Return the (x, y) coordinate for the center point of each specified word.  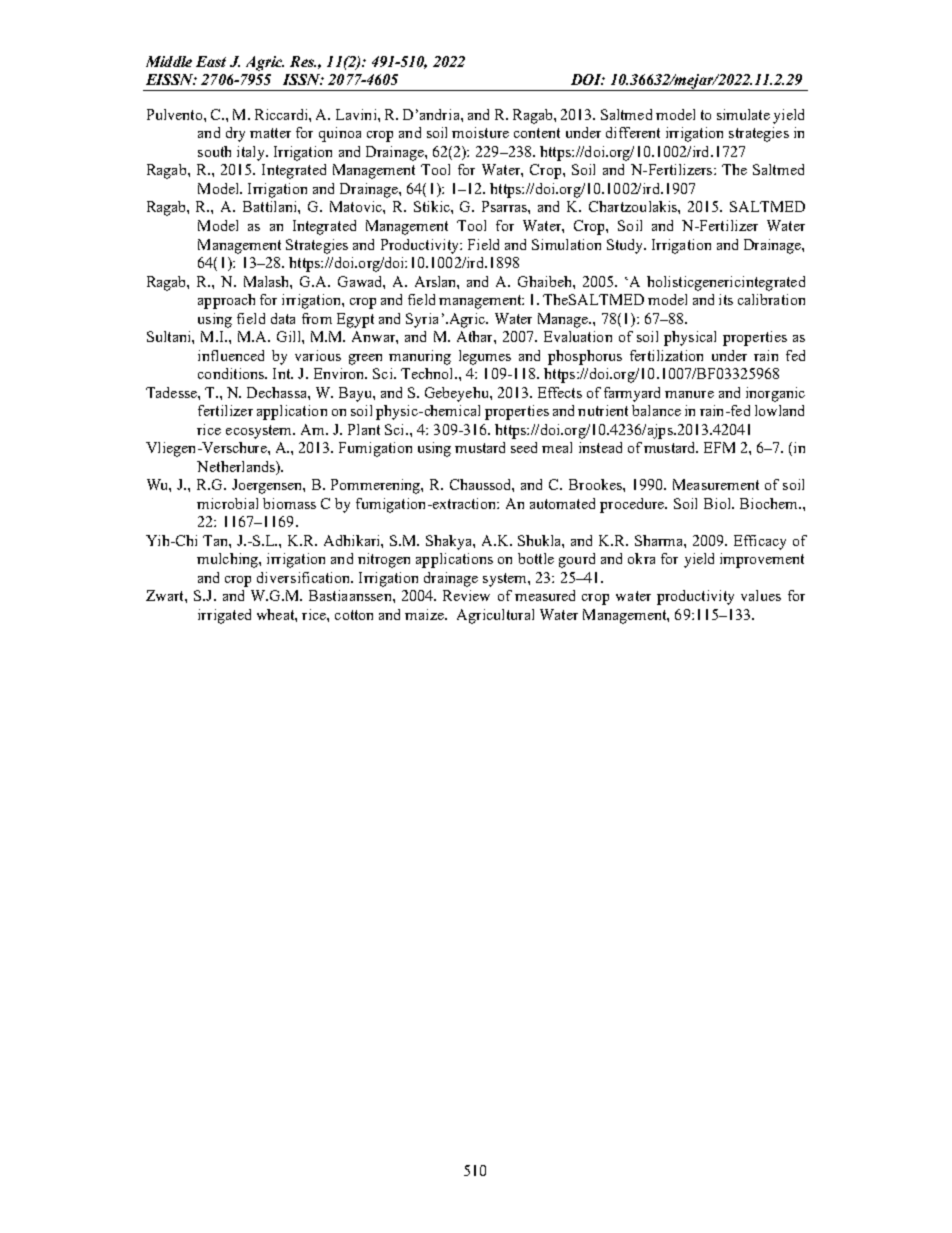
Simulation (566, 244)
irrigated (224, 616)
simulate (743, 114)
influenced (231, 355)
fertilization (666, 355)
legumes (485, 357)
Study (626, 246)
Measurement (716, 484)
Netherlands (237, 466)
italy (252, 153)
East (211, 61)
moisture (480, 132)
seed (524, 447)
